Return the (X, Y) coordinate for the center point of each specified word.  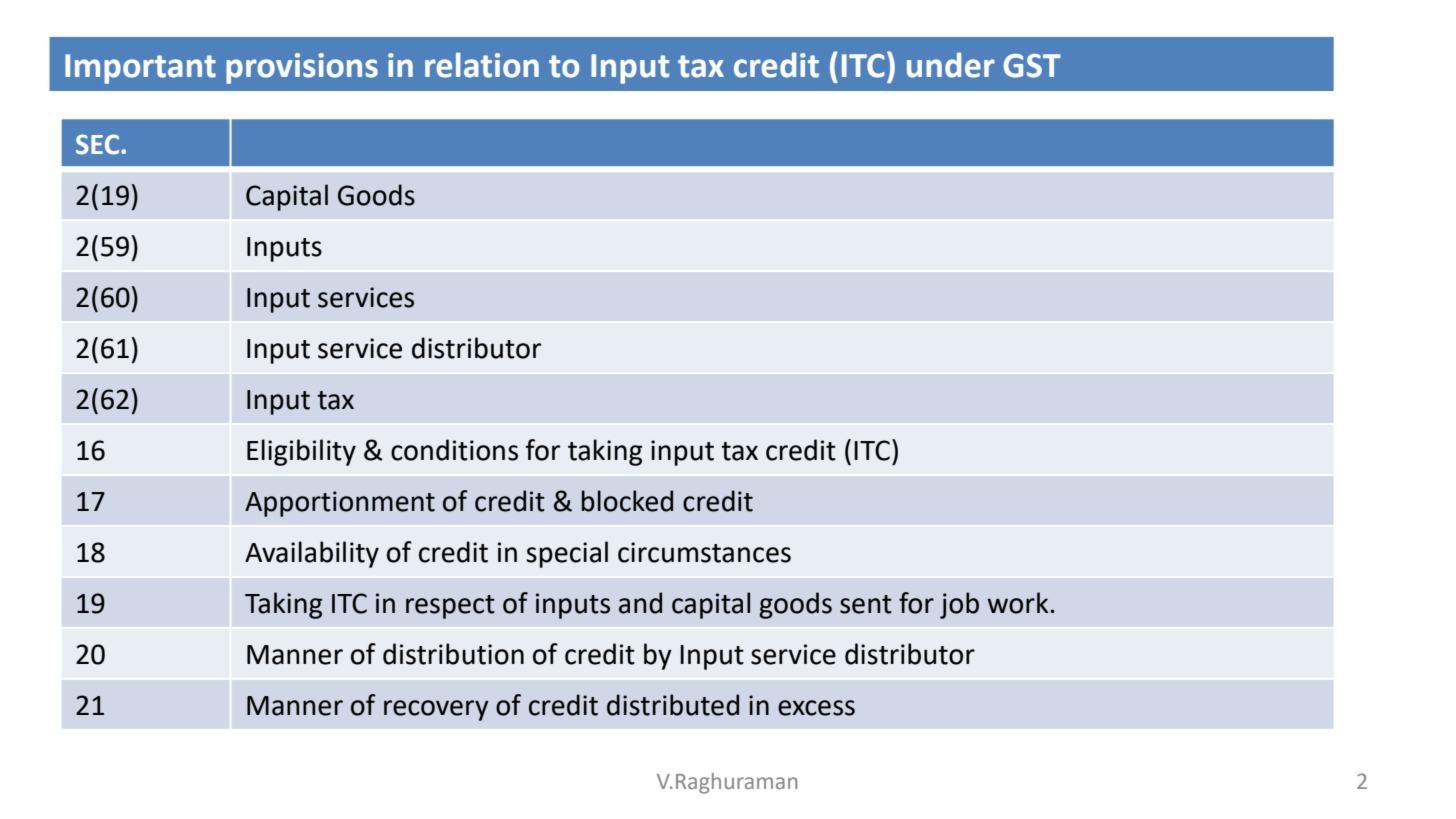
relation (482, 65)
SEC (99, 144)
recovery (436, 710)
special (567, 554)
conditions (454, 450)
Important (140, 69)
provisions (302, 68)
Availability (312, 554)
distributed (673, 705)
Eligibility (301, 452)
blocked (627, 501)
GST (1032, 66)
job (959, 605)
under (951, 65)
